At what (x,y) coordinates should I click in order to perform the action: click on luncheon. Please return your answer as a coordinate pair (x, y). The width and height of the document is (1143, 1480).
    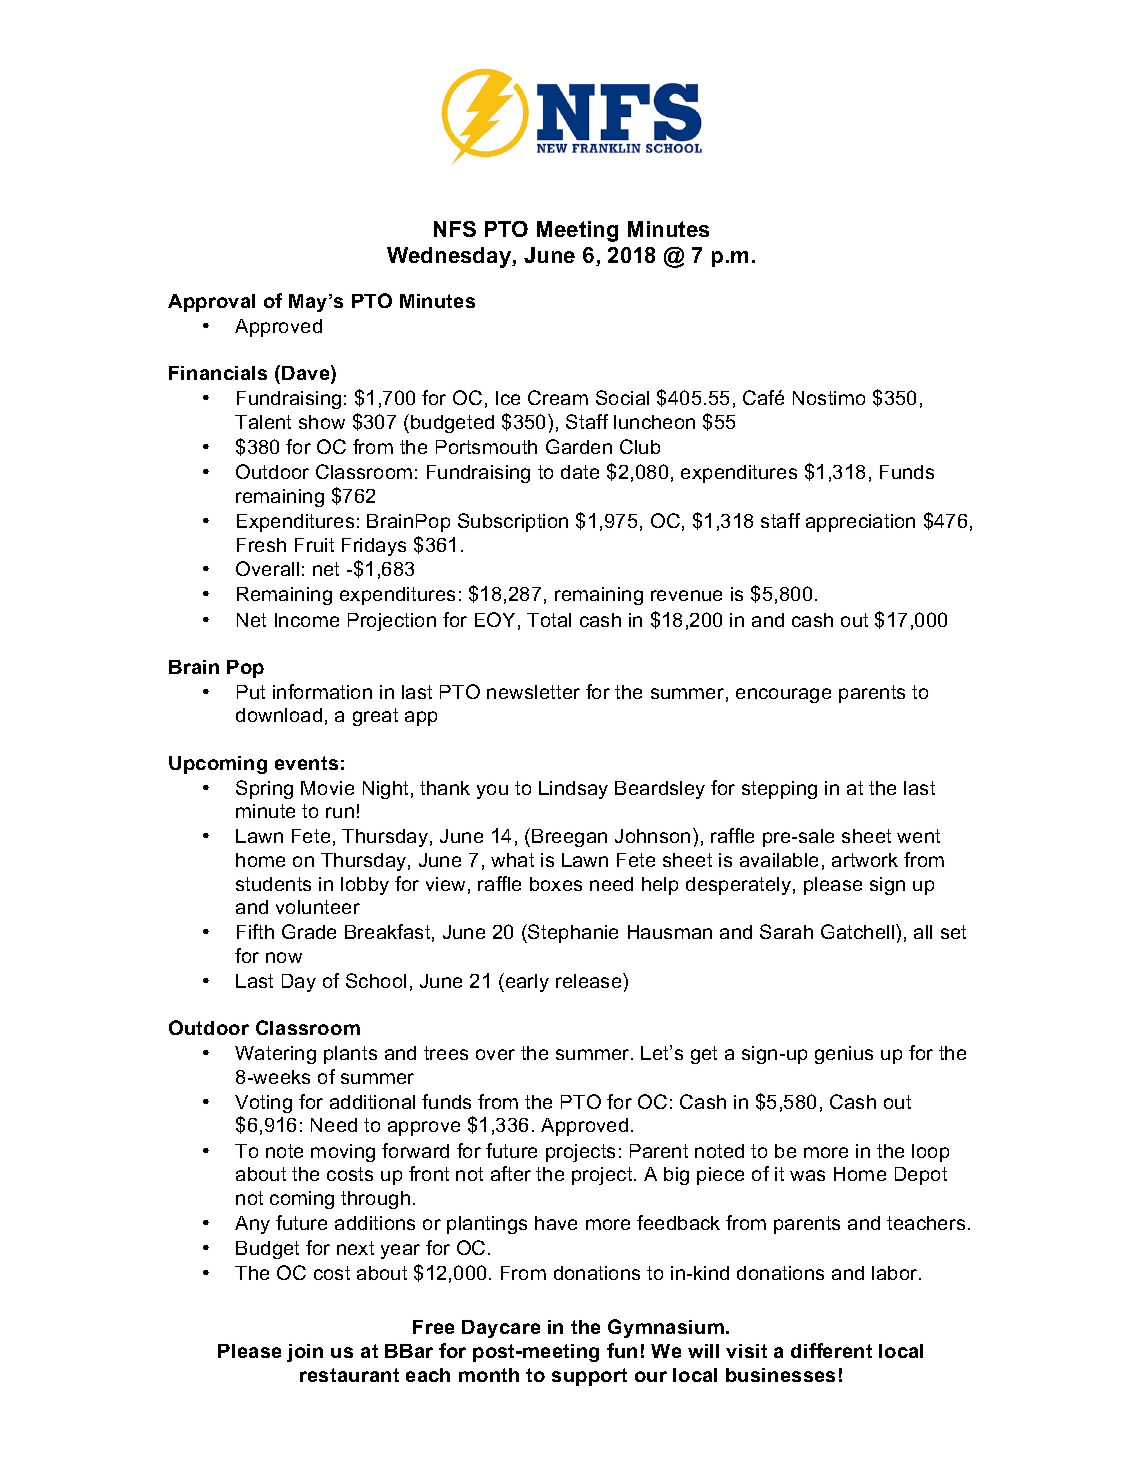
    Looking at the image, I should click on (654, 422).
